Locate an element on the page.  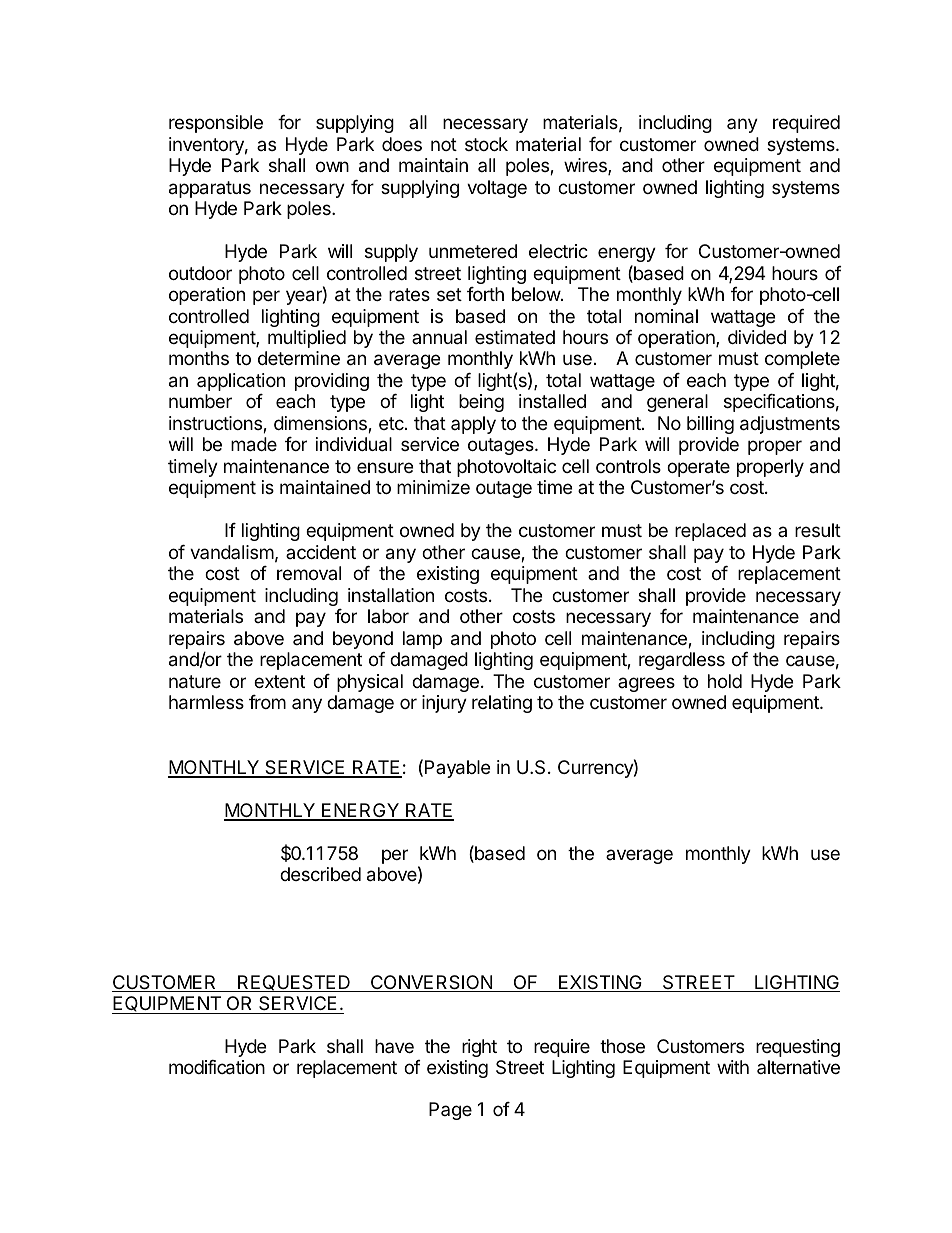
right is located at coordinates (479, 1048).
